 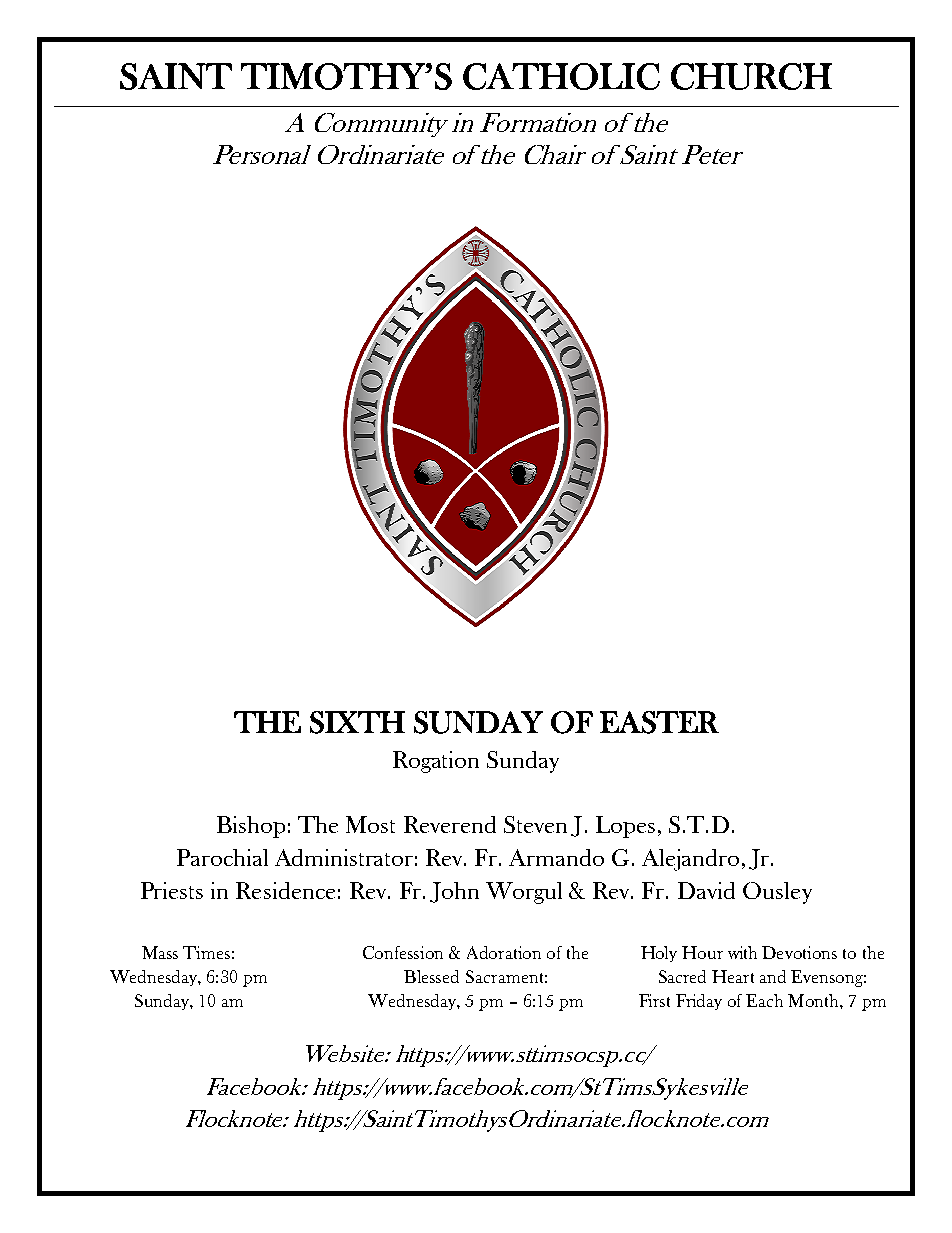 I want to click on Mass, so click(x=160, y=952).
